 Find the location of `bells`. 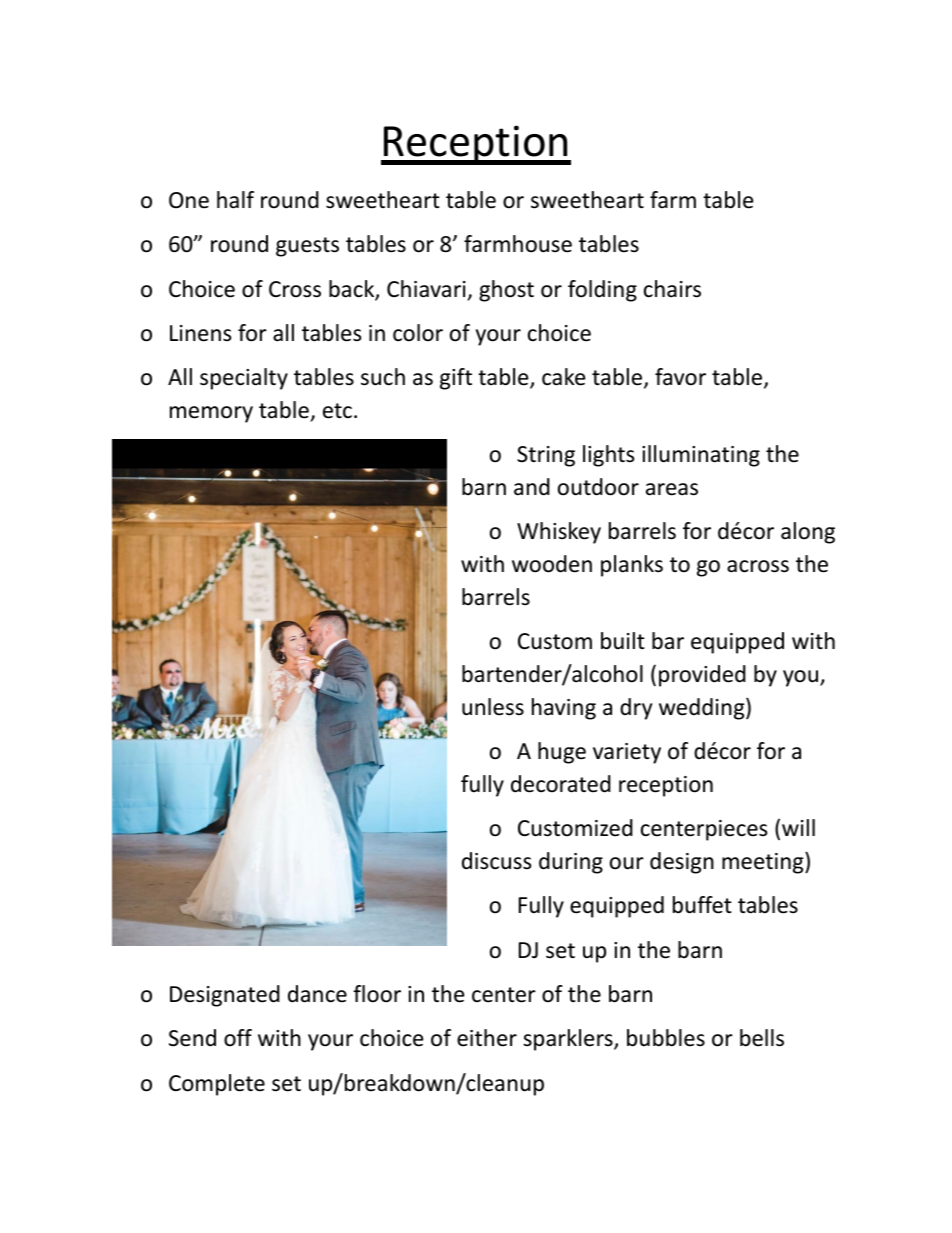

bells is located at coordinates (762, 1038).
